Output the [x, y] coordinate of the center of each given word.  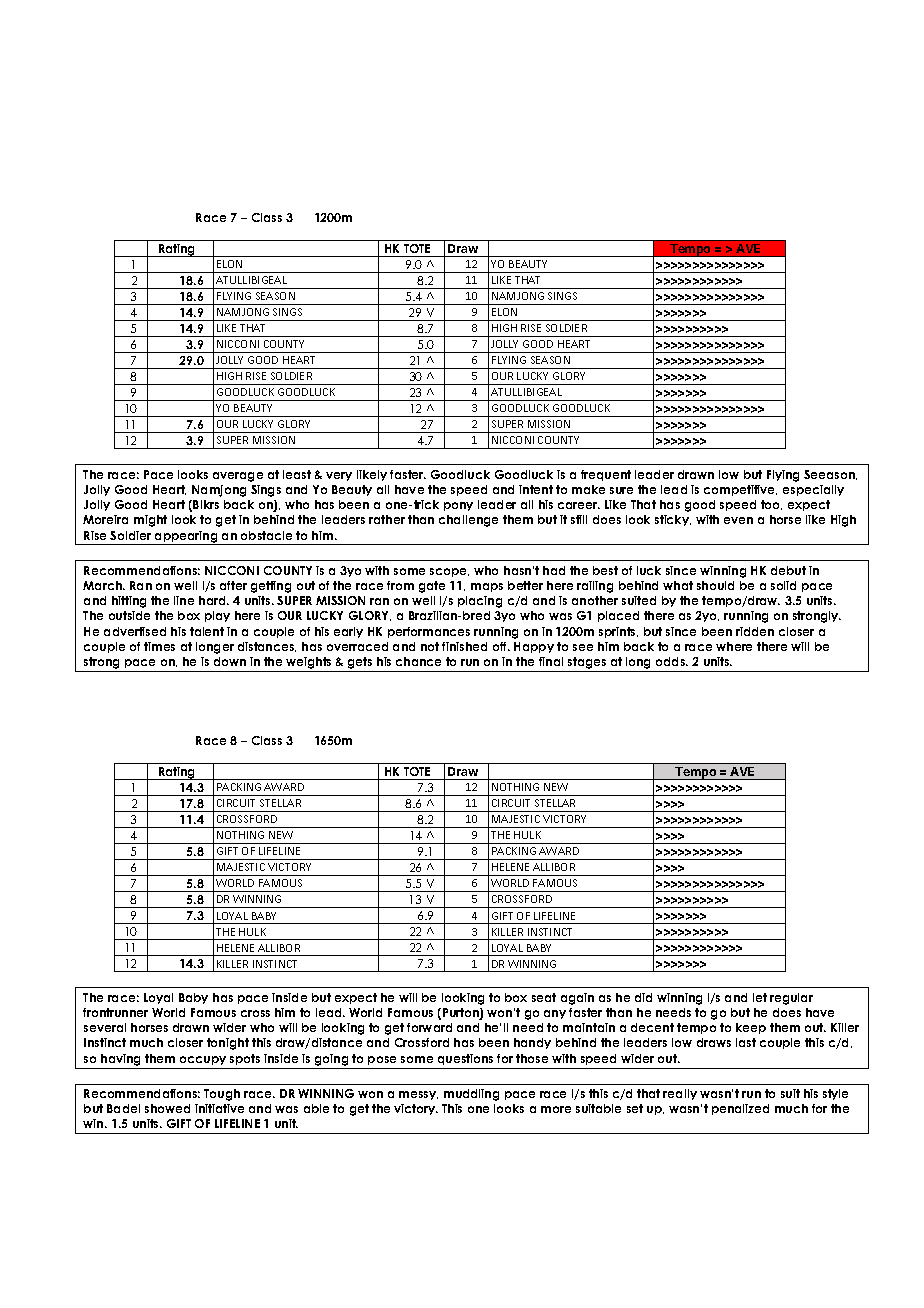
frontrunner [115, 1012]
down [230, 661]
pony [458, 506]
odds [672, 661]
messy [418, 1095]
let [760, 997]
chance [418, 661]
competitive [740, 490]
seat [544, 997]
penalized [740, 1109]
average [238, 477]
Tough [222, 1095]
